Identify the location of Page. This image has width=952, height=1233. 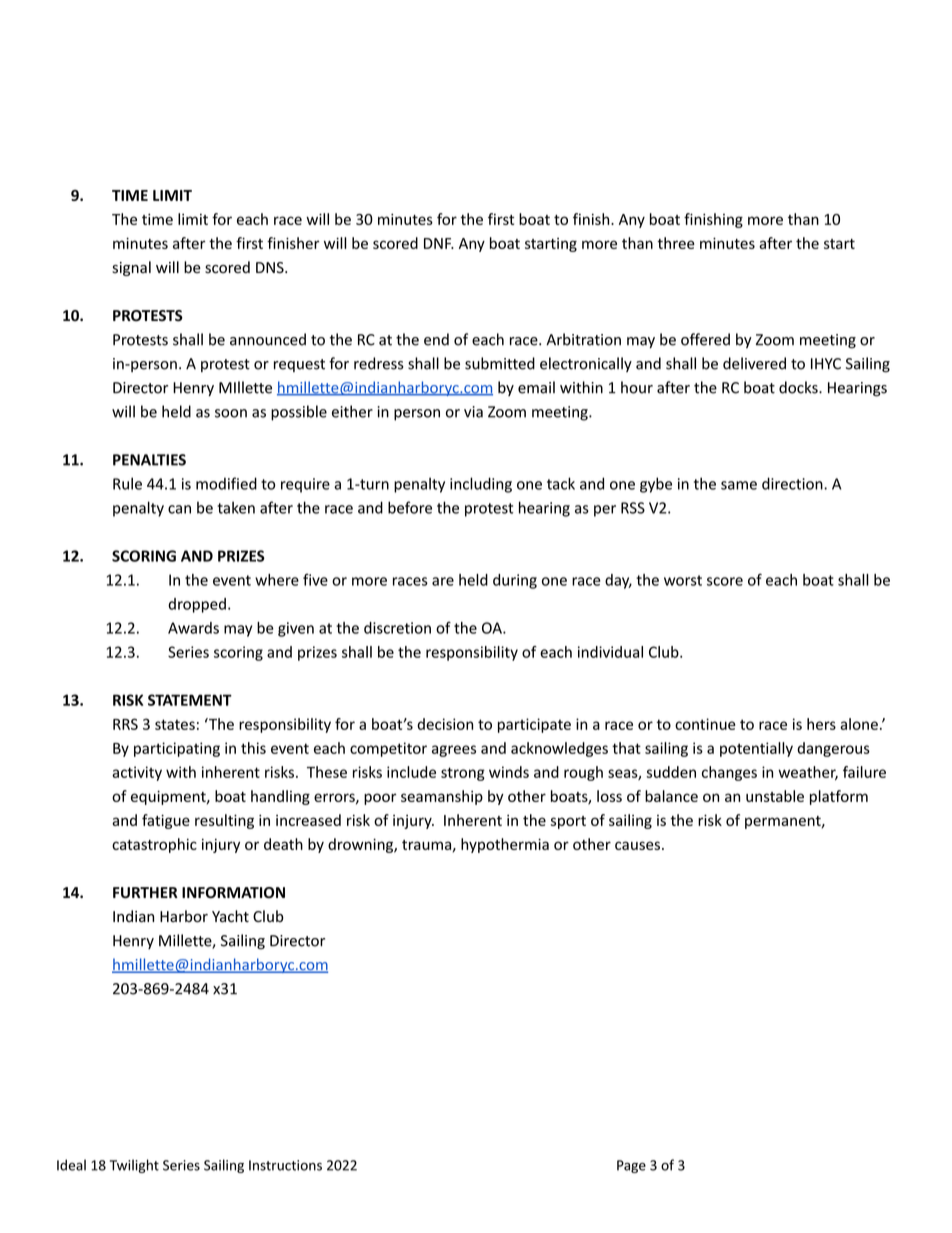
(631, 1166).
